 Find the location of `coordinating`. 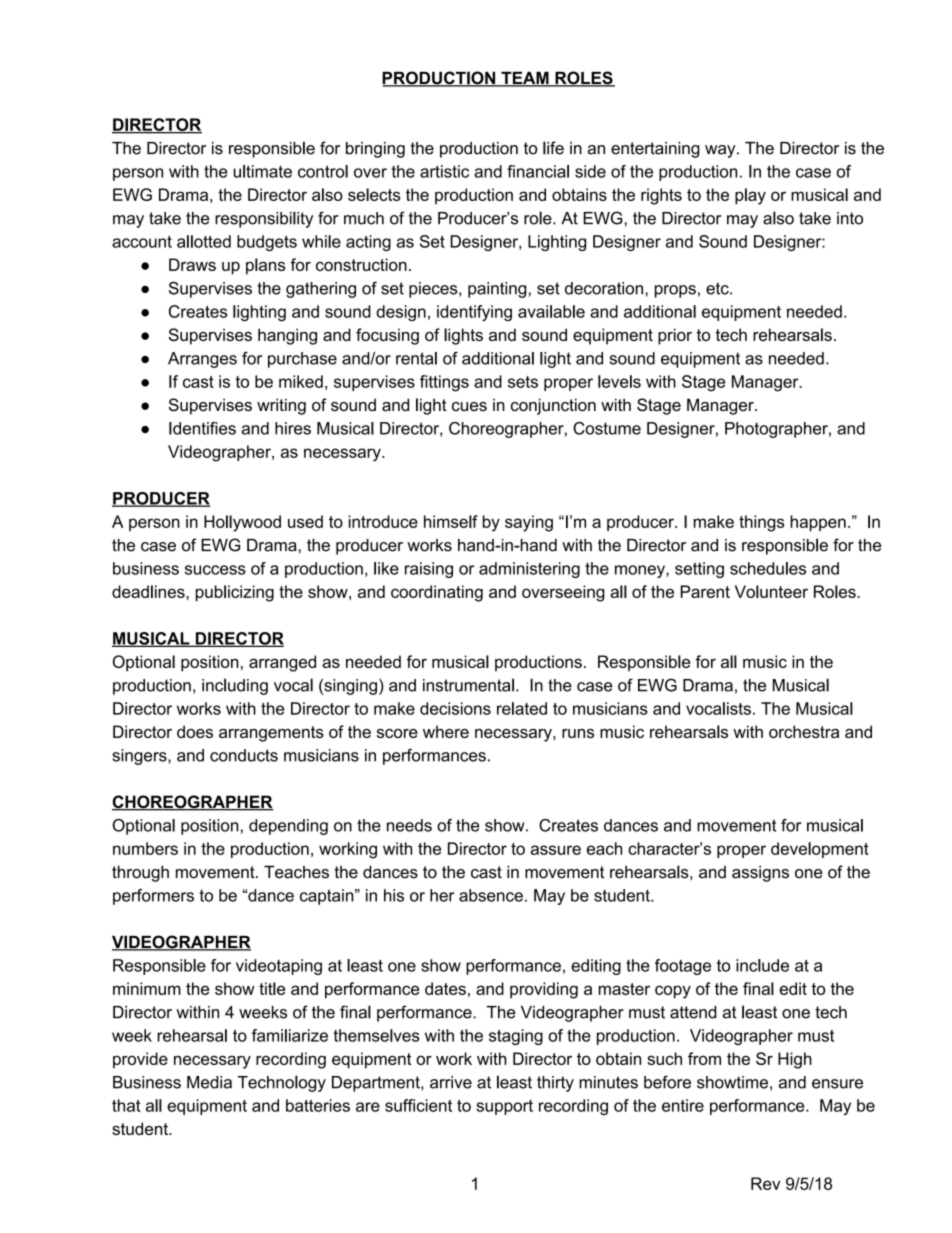

coordinating is located at coordinates (437, 593).
